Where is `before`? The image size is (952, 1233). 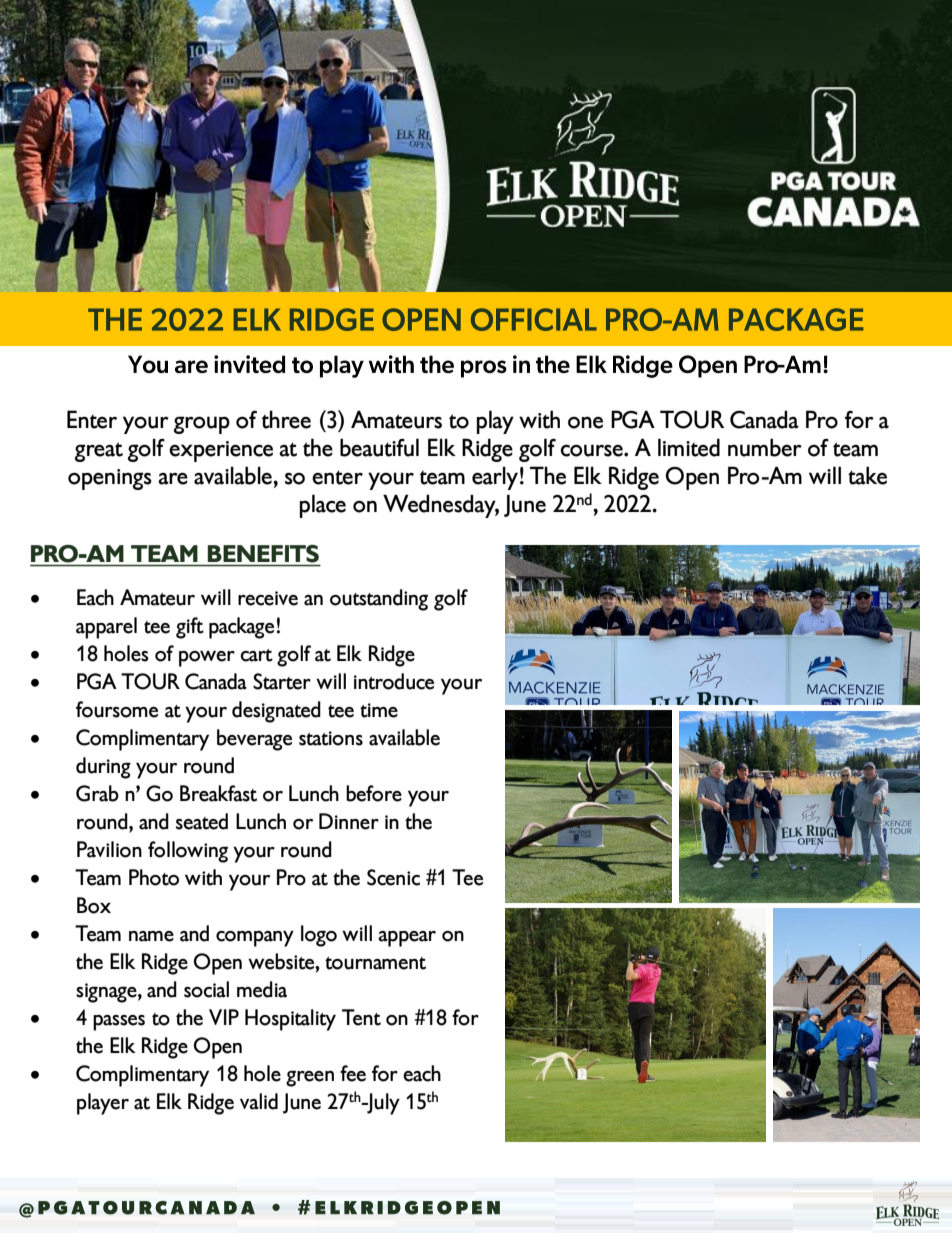 before is located at coordinates (374, 793).
